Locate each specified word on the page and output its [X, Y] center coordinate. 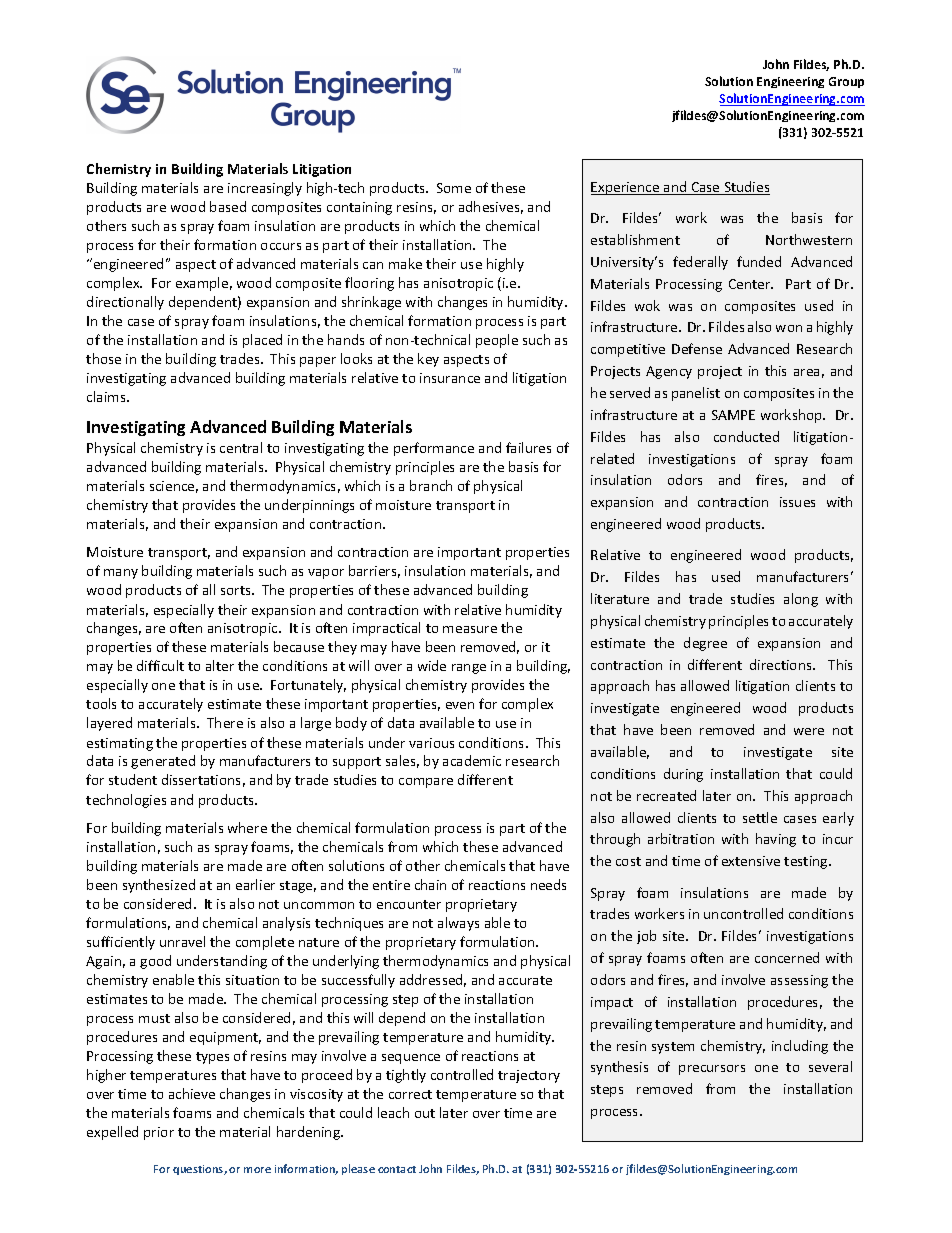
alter [220, 665]
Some [454, 188]
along [801, 600]
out [425, 1113]
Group [846, 82]
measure [470, 629]
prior [159, 1133]
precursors [712, 1070]
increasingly [265, 189]
